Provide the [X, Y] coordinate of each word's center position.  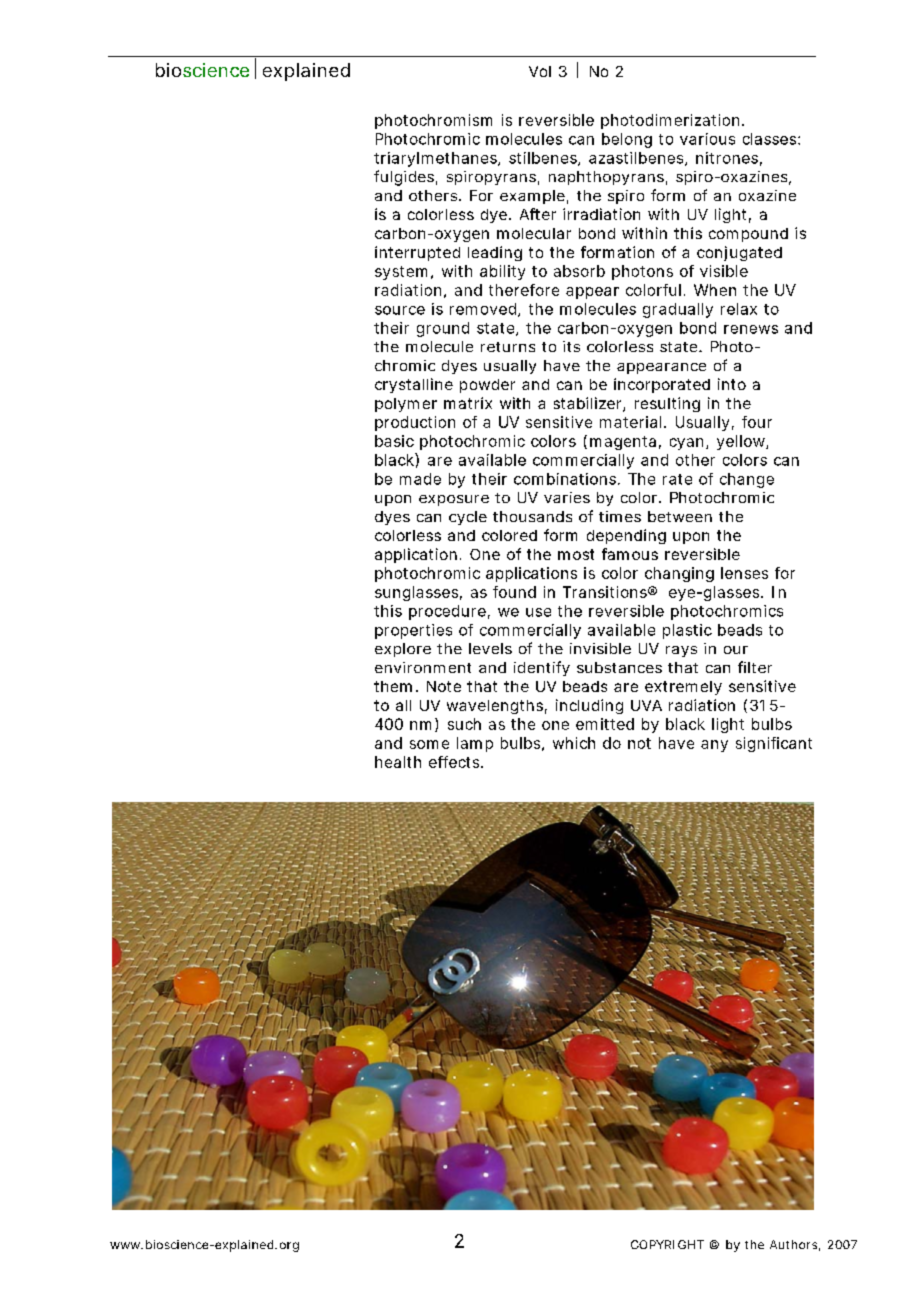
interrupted [417, 253]
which [574, 743]
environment [423, 667]
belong [627, 140]
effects [455, 762]
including [589, 706]
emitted [605, 724]
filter [755, 667]
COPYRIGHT [667, 1244]
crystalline [414, 385]
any [714, 746]
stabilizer [589, 404]
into [732, 384]
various [707, 139]
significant [774, 744]
